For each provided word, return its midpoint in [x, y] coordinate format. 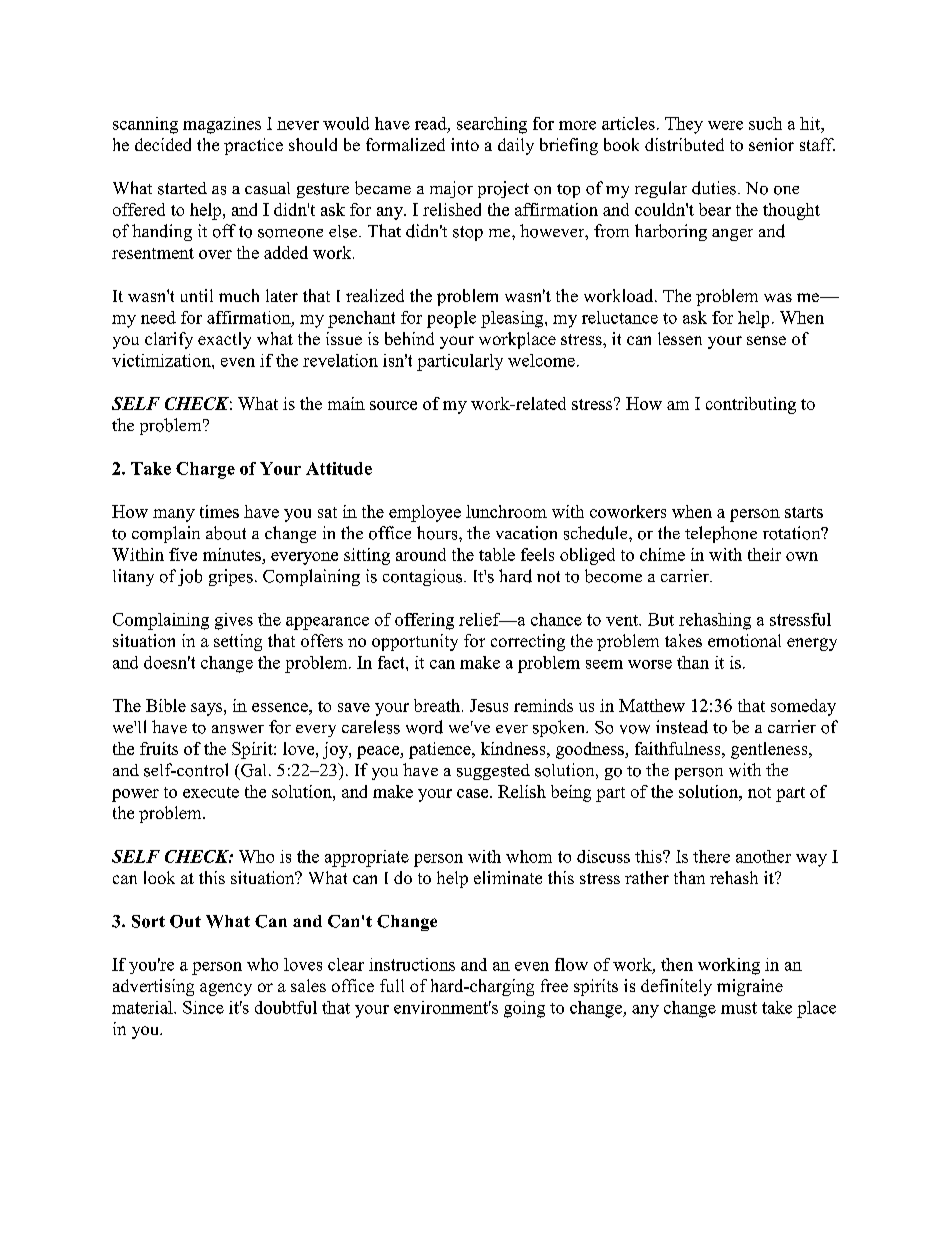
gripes [231, 577]
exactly [224, 340]
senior [771, 144]
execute [211, 792]
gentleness [770, 750]
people [451, 319]
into [465, 144]
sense [766, 340]
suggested [493, 772]
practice [253, 146]
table [497, 554]
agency [226, 989]
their [764, 554]
